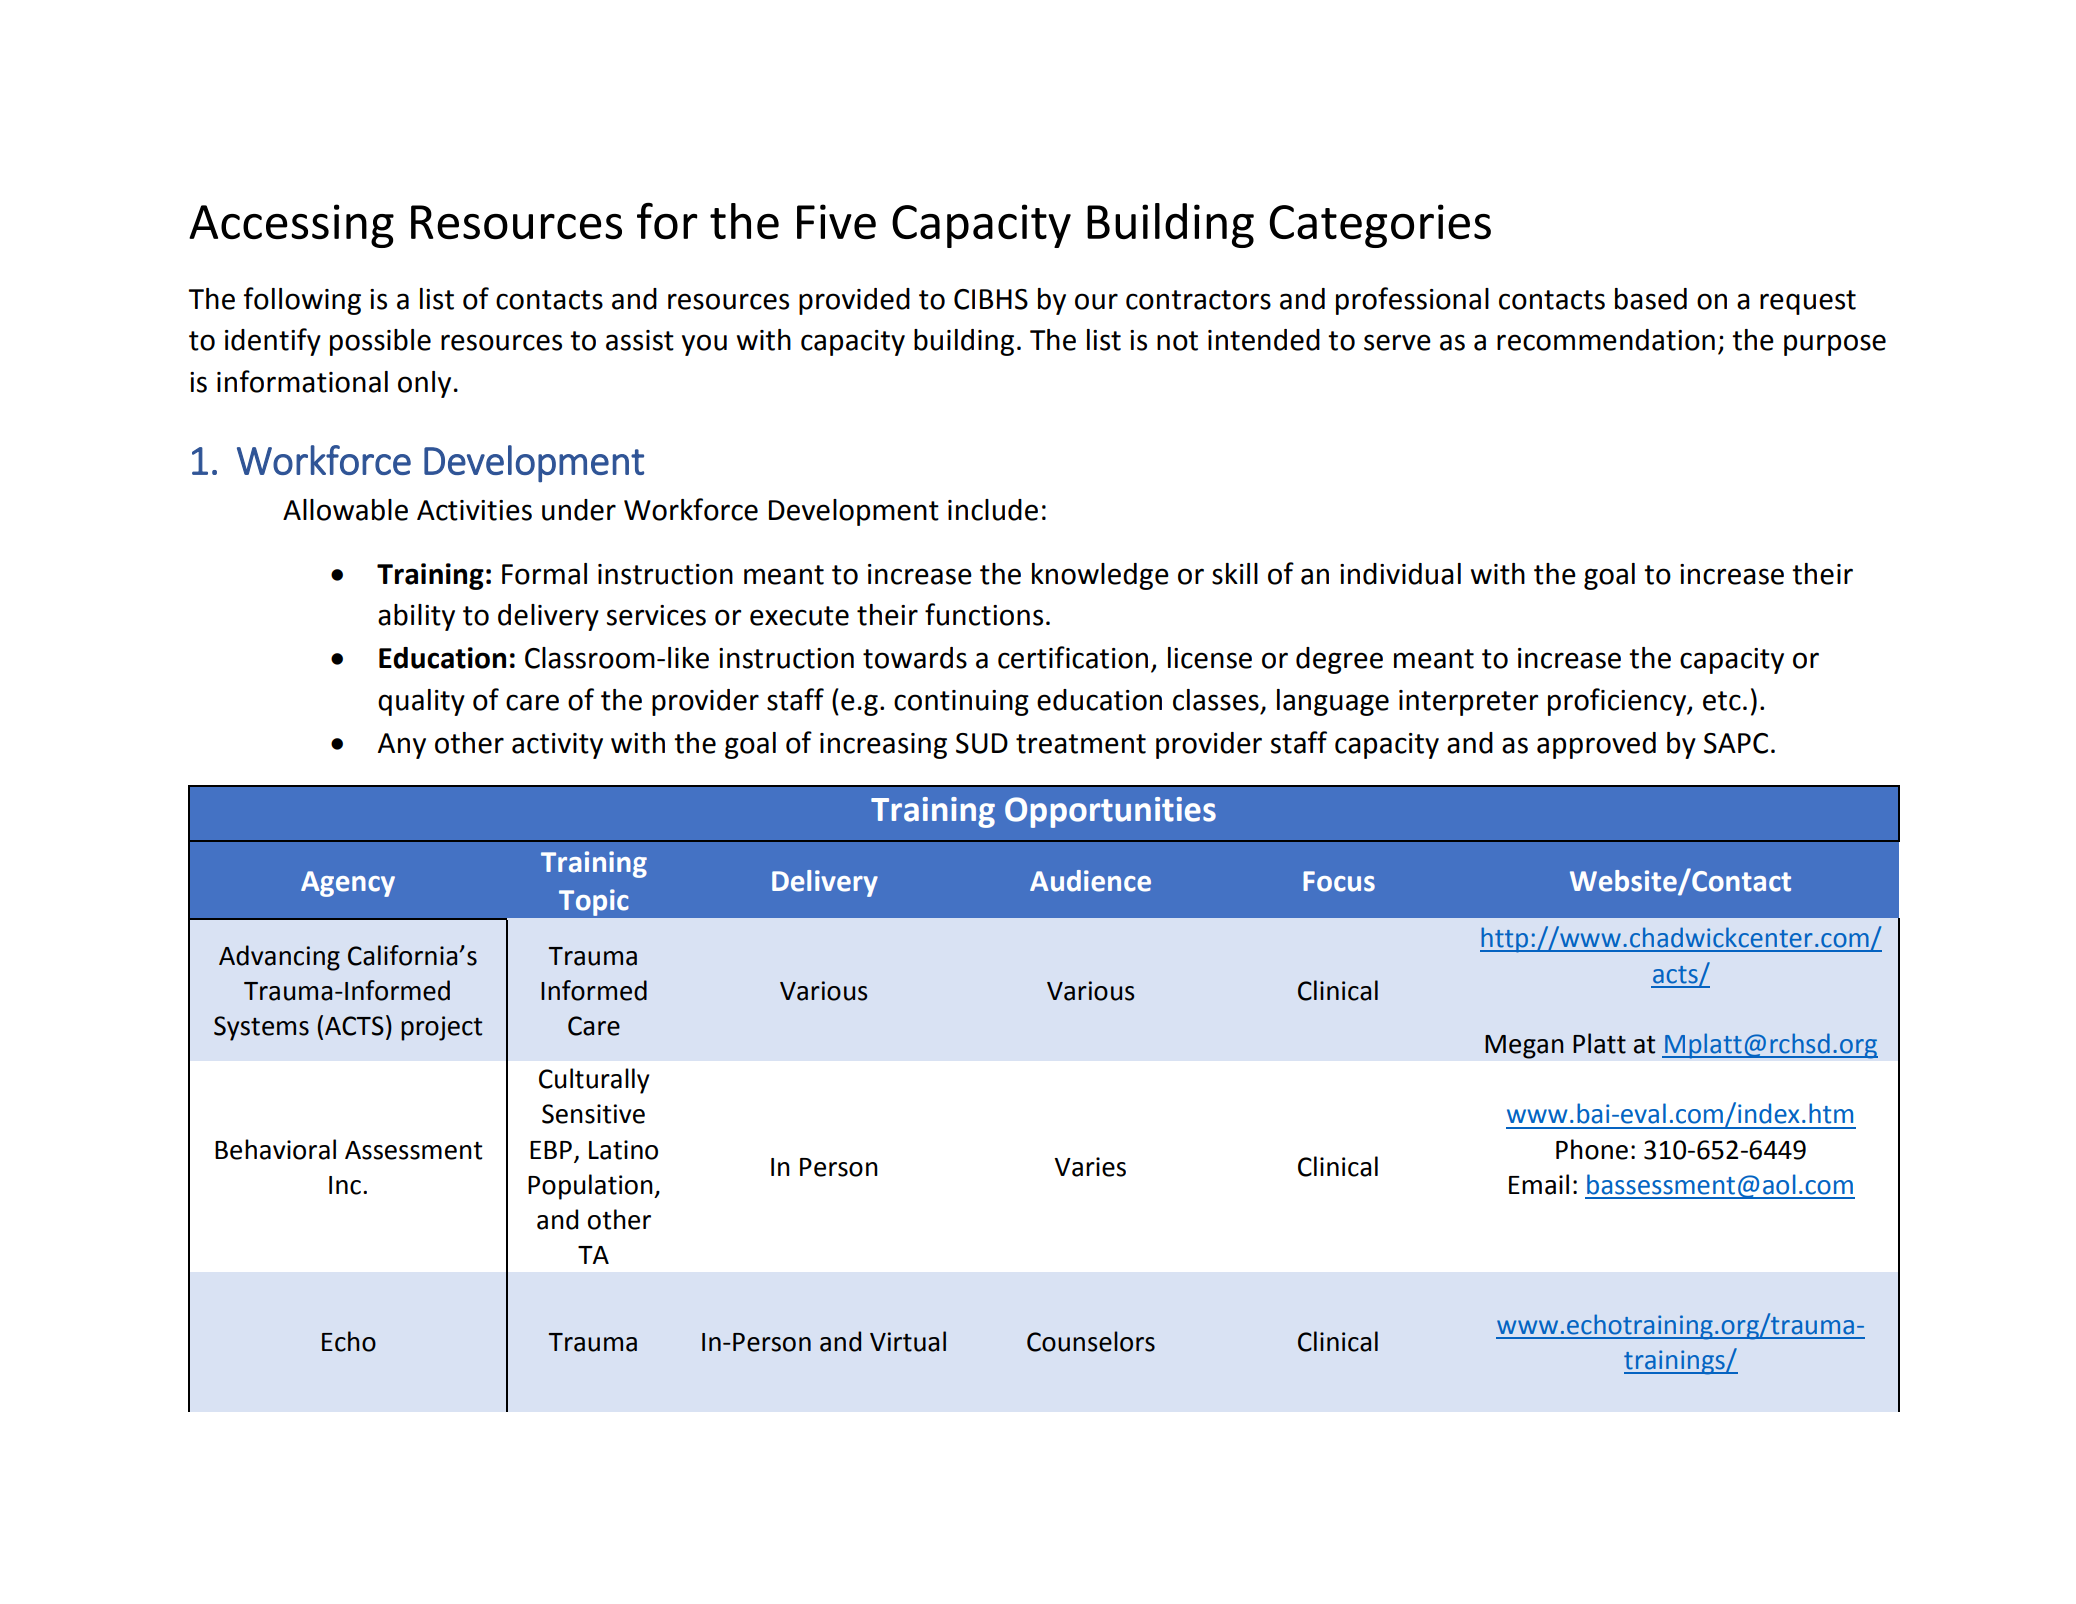 The height and width of the page is (1604, 2076). What do you see at coordinates (1606, 340) in the page?
I see `recommendation` at bounding box center [1606, 340].
